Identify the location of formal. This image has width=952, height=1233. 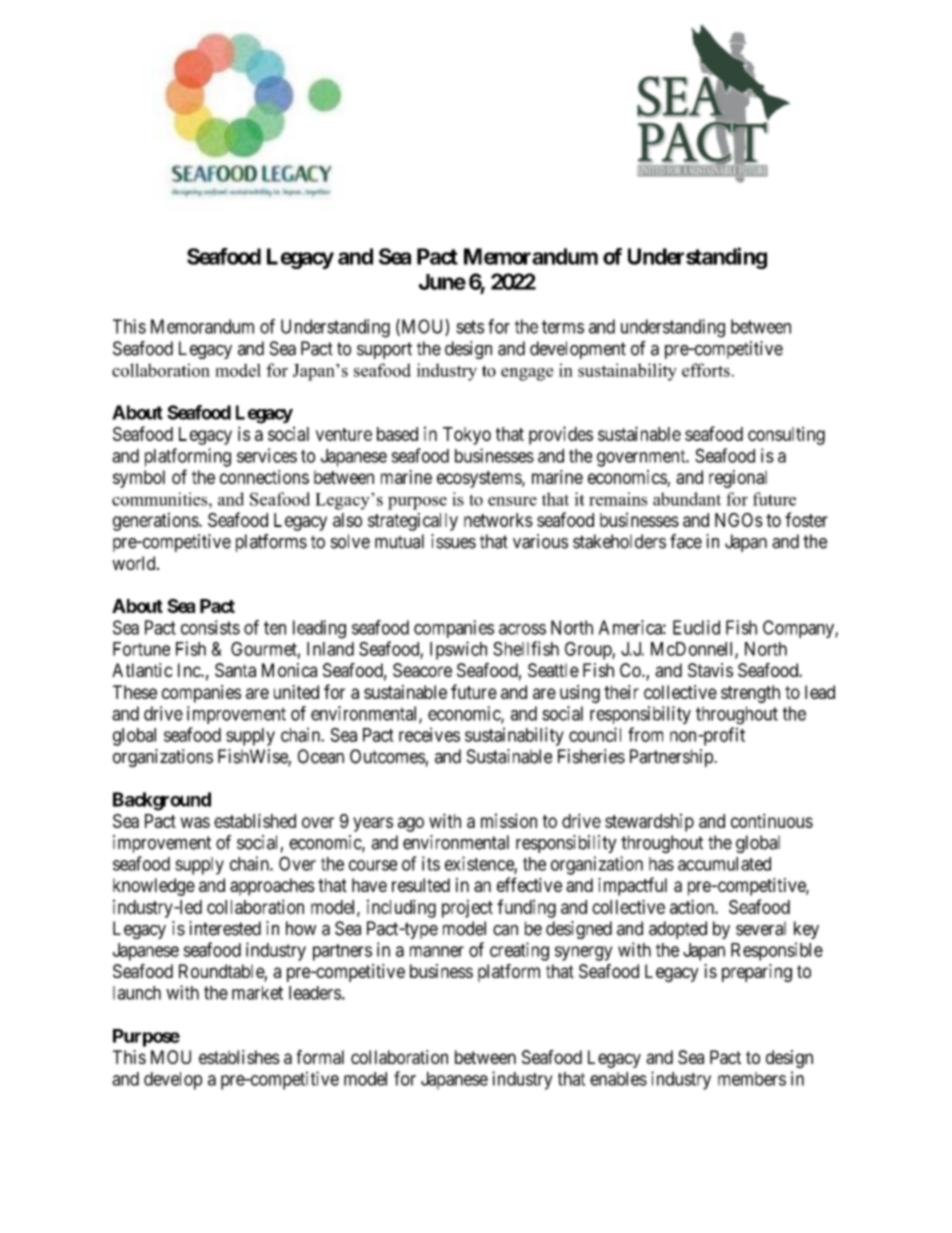
(320, 1057).
